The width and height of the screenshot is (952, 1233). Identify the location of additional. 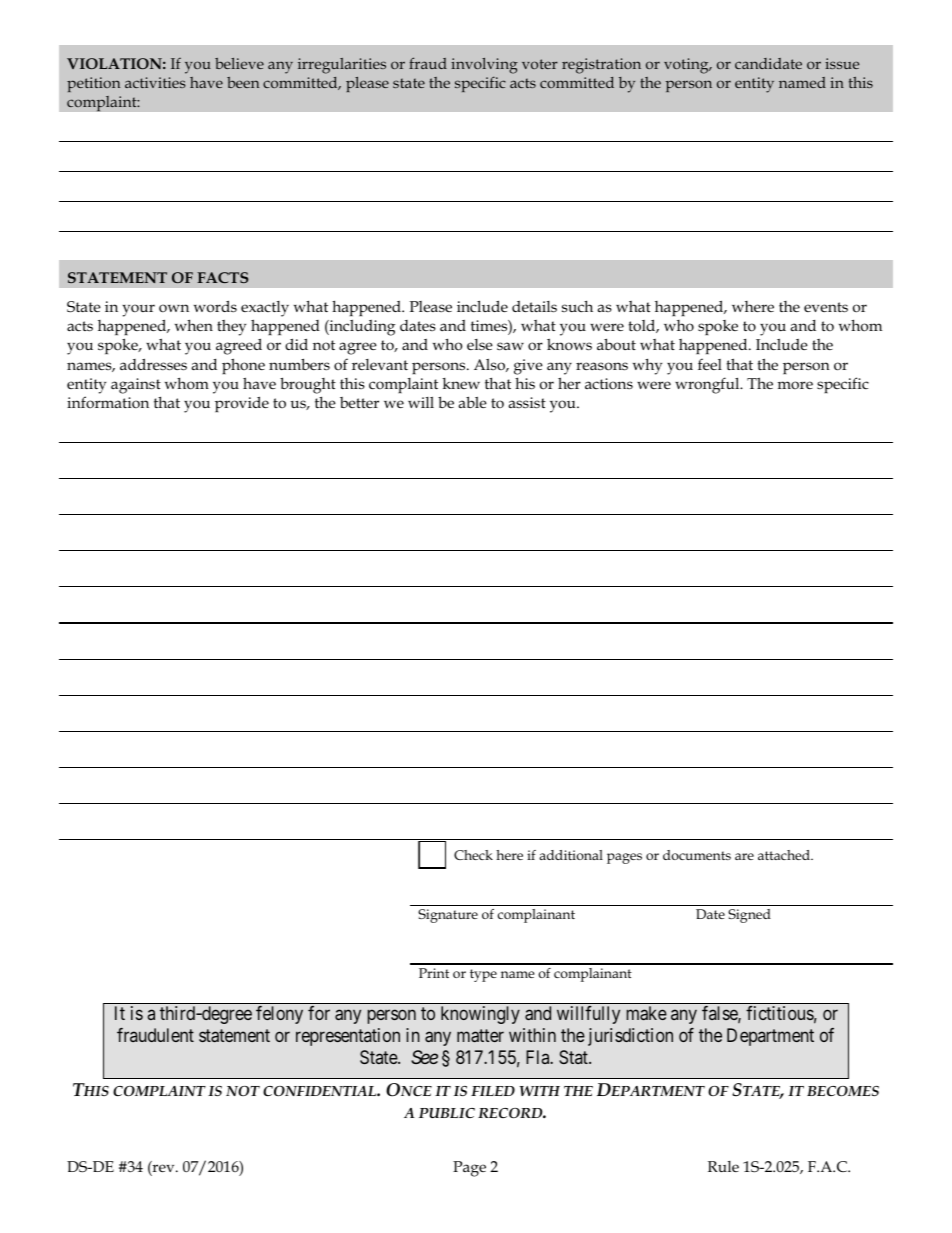
(571, 855).
